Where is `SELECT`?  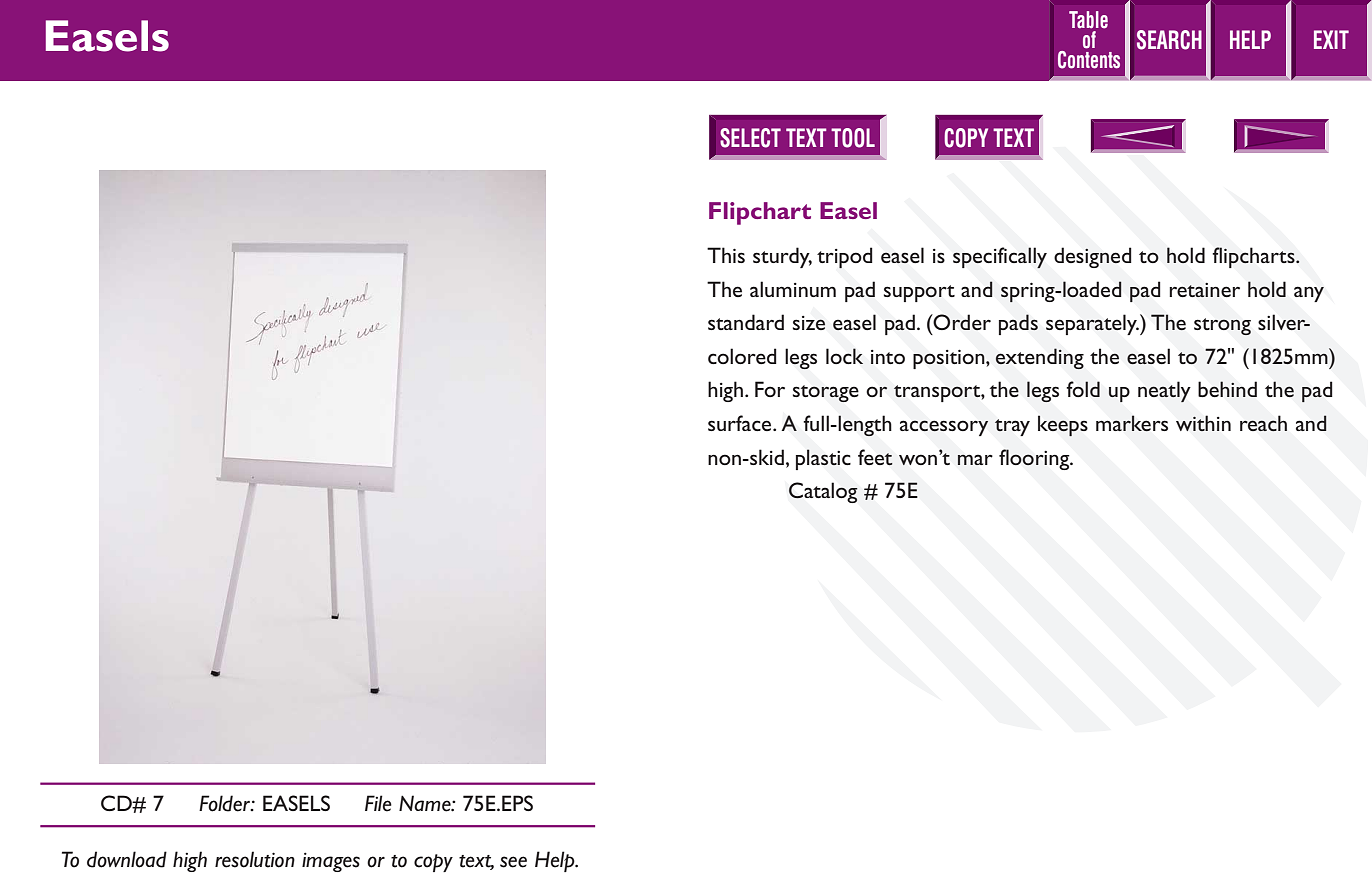
SELECT is located at coordinates (750, 138).
